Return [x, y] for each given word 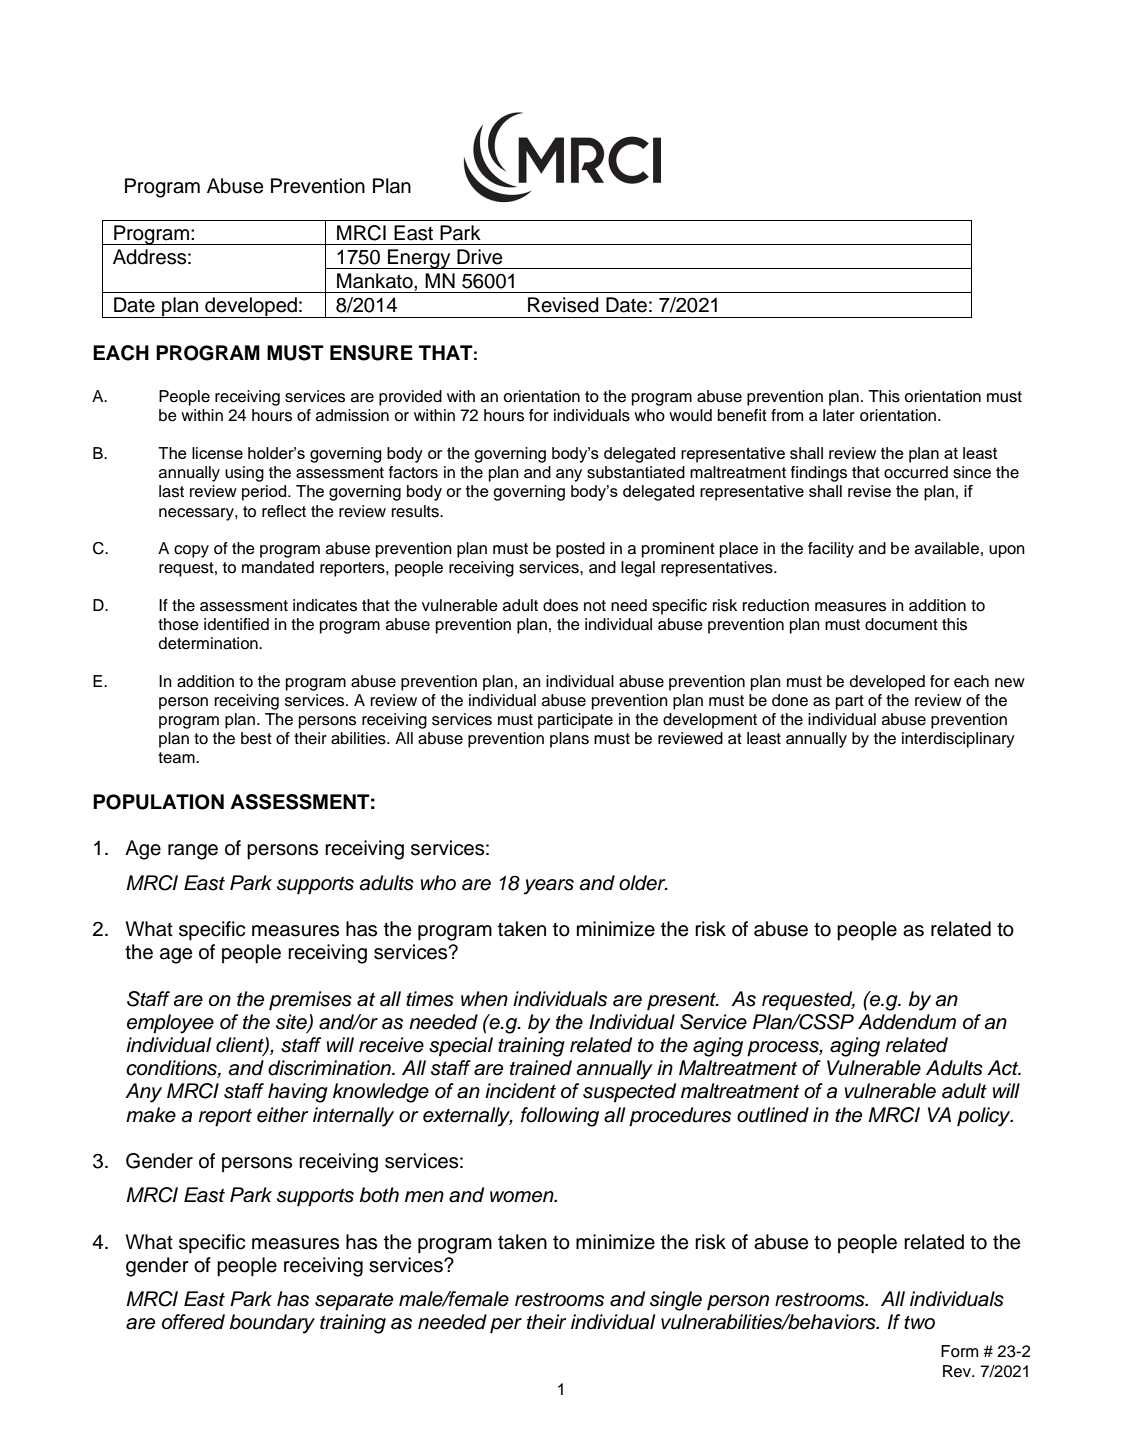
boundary [272, 1324]
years [549, 887]
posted [580, 550]
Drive [479, 257]
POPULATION [158, 802]
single [676, 1301]
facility [831, 550]
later [839, 415]
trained [541, 1068]
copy [191, 551]
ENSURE [371, 353]
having [298, 1093]
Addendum [907, 1022]
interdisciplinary [958, 740]
